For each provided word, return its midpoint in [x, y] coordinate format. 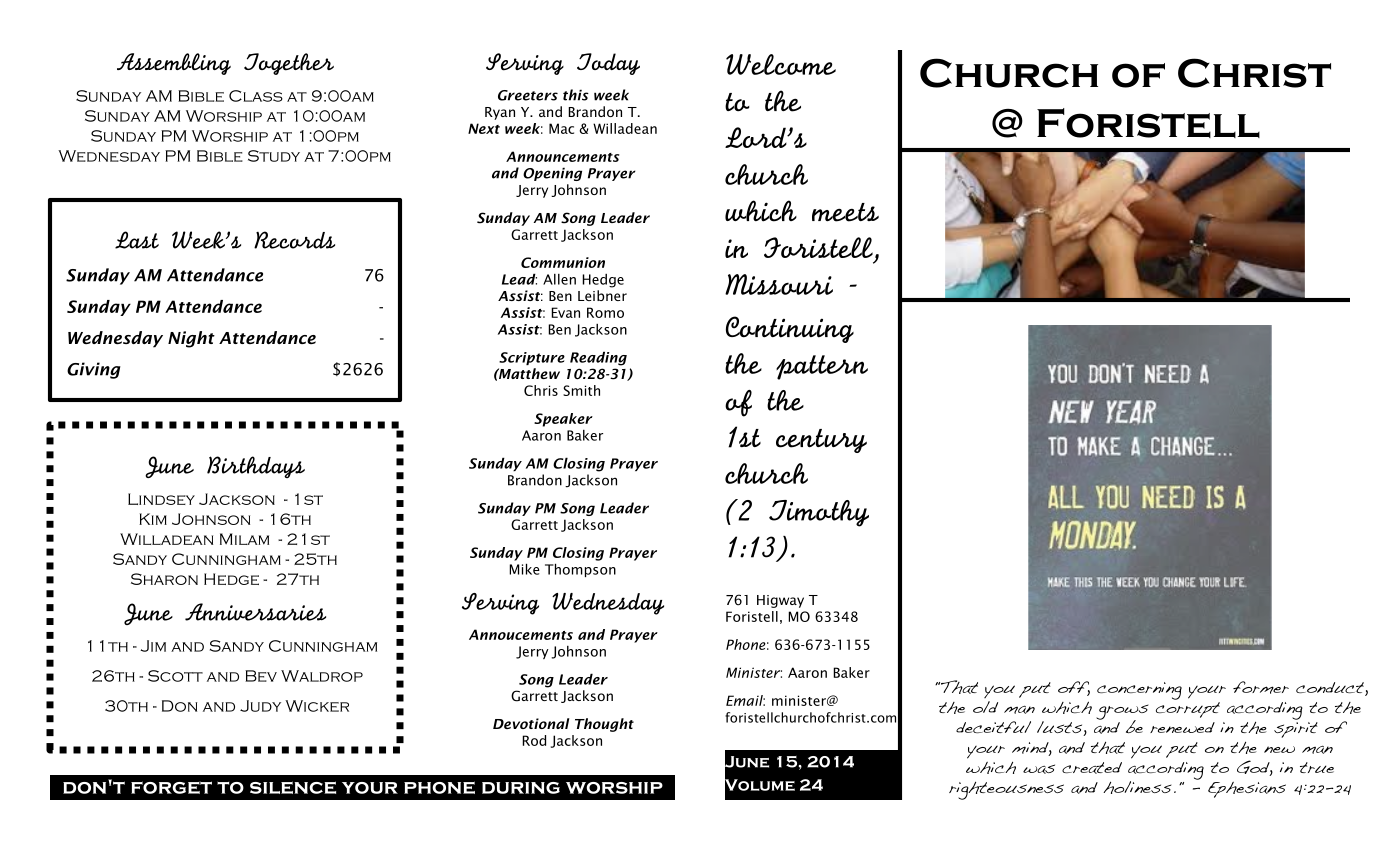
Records [294, 240]
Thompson [580, 570]
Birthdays [256, 467]
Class [256, 96]
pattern [822, 367]
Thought [604, 725]
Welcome [781, 64]
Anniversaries [255, 612]
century [821, 441]
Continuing [790, 329]
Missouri [779, 284]
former [1261, 687]
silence [293, 787]
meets [845, 212]
